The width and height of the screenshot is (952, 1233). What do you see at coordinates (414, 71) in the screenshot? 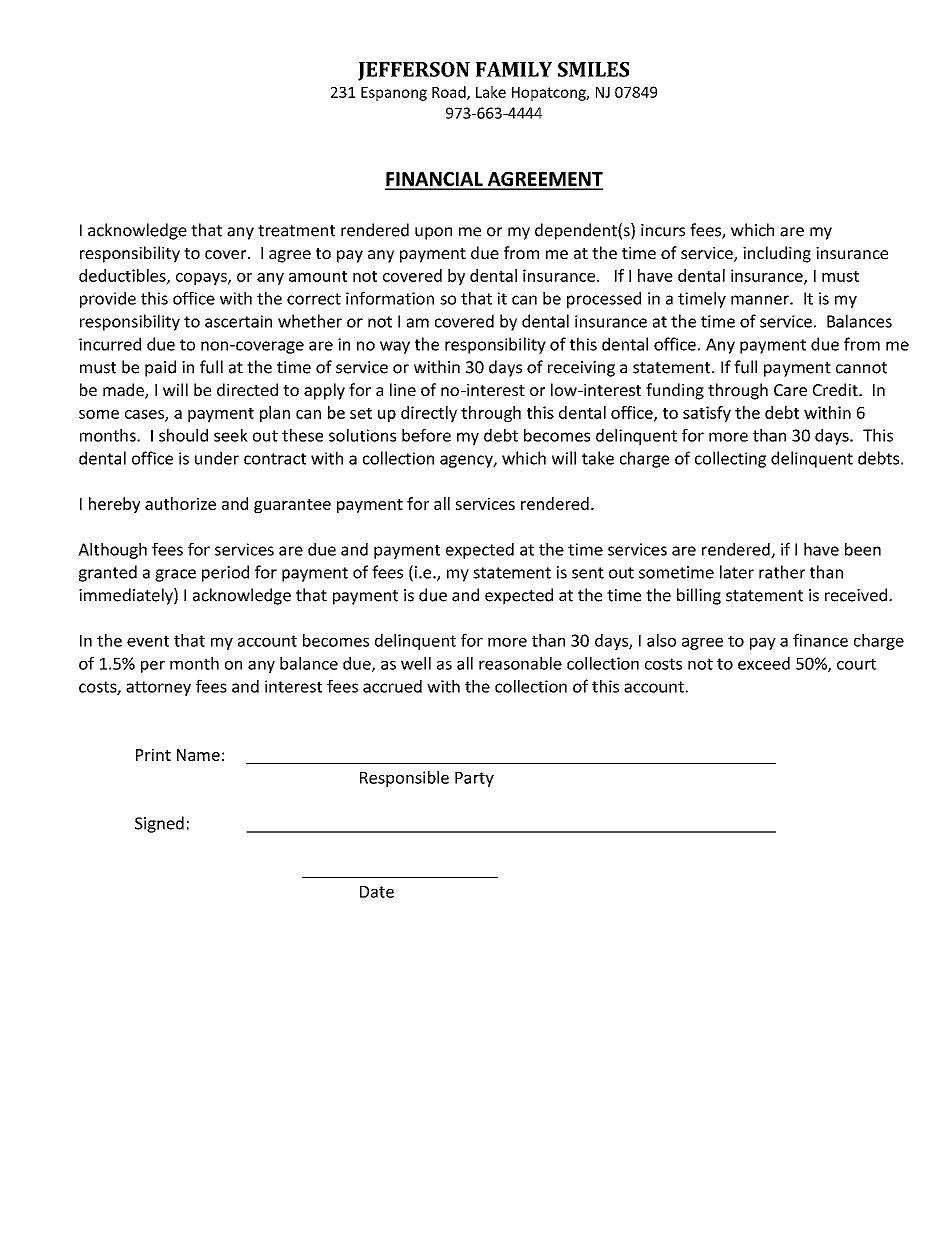
I see `JEFFERSON` at bounding box center [414, 71].
